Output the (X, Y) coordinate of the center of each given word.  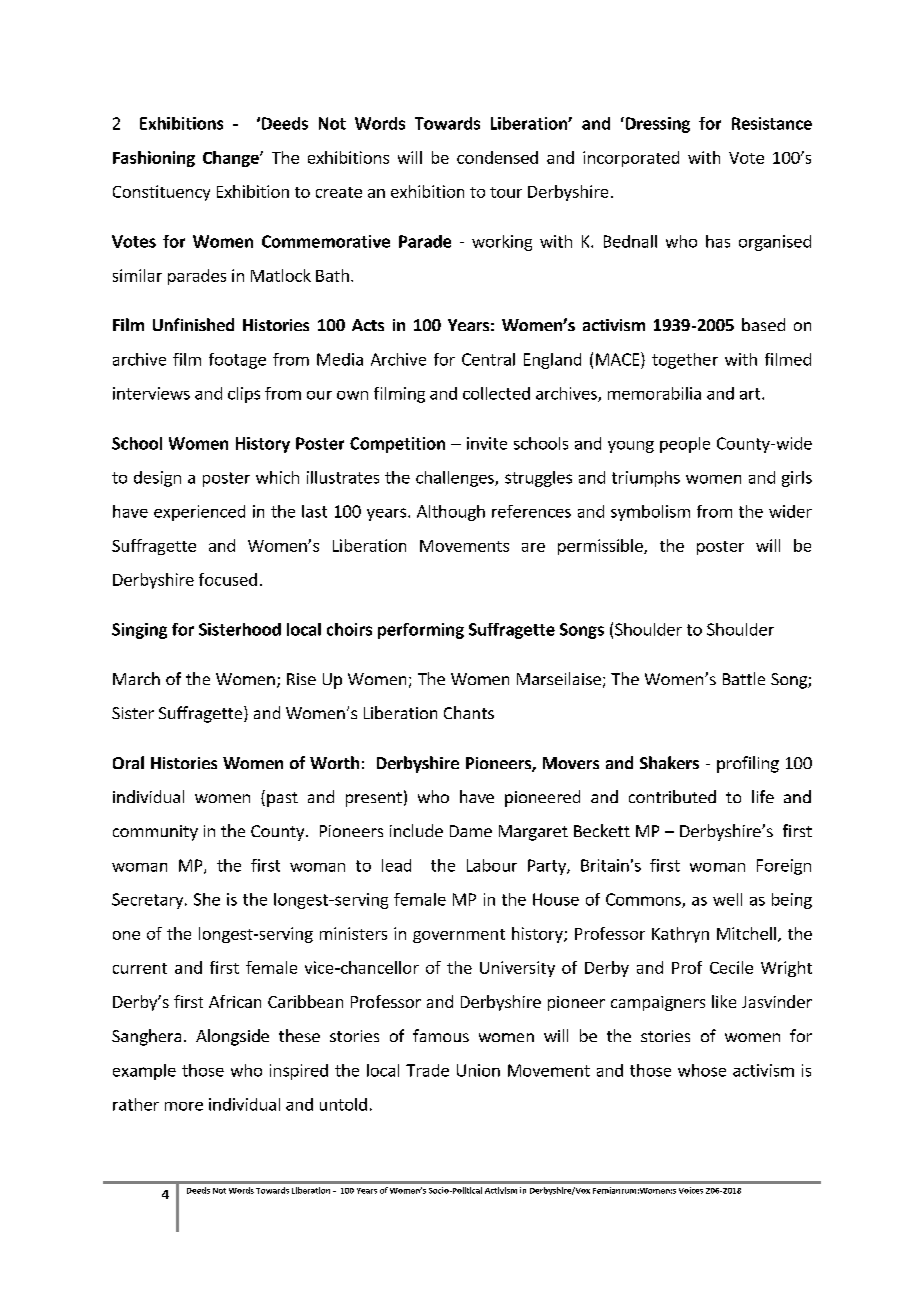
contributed (672, 796)
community (155, 833)
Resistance (772, 123)
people (685, 445)
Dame (471, 831)
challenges (456, 479)
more (184, 1106)
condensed (497, 157)
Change (232, 159)
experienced (199, 513)
